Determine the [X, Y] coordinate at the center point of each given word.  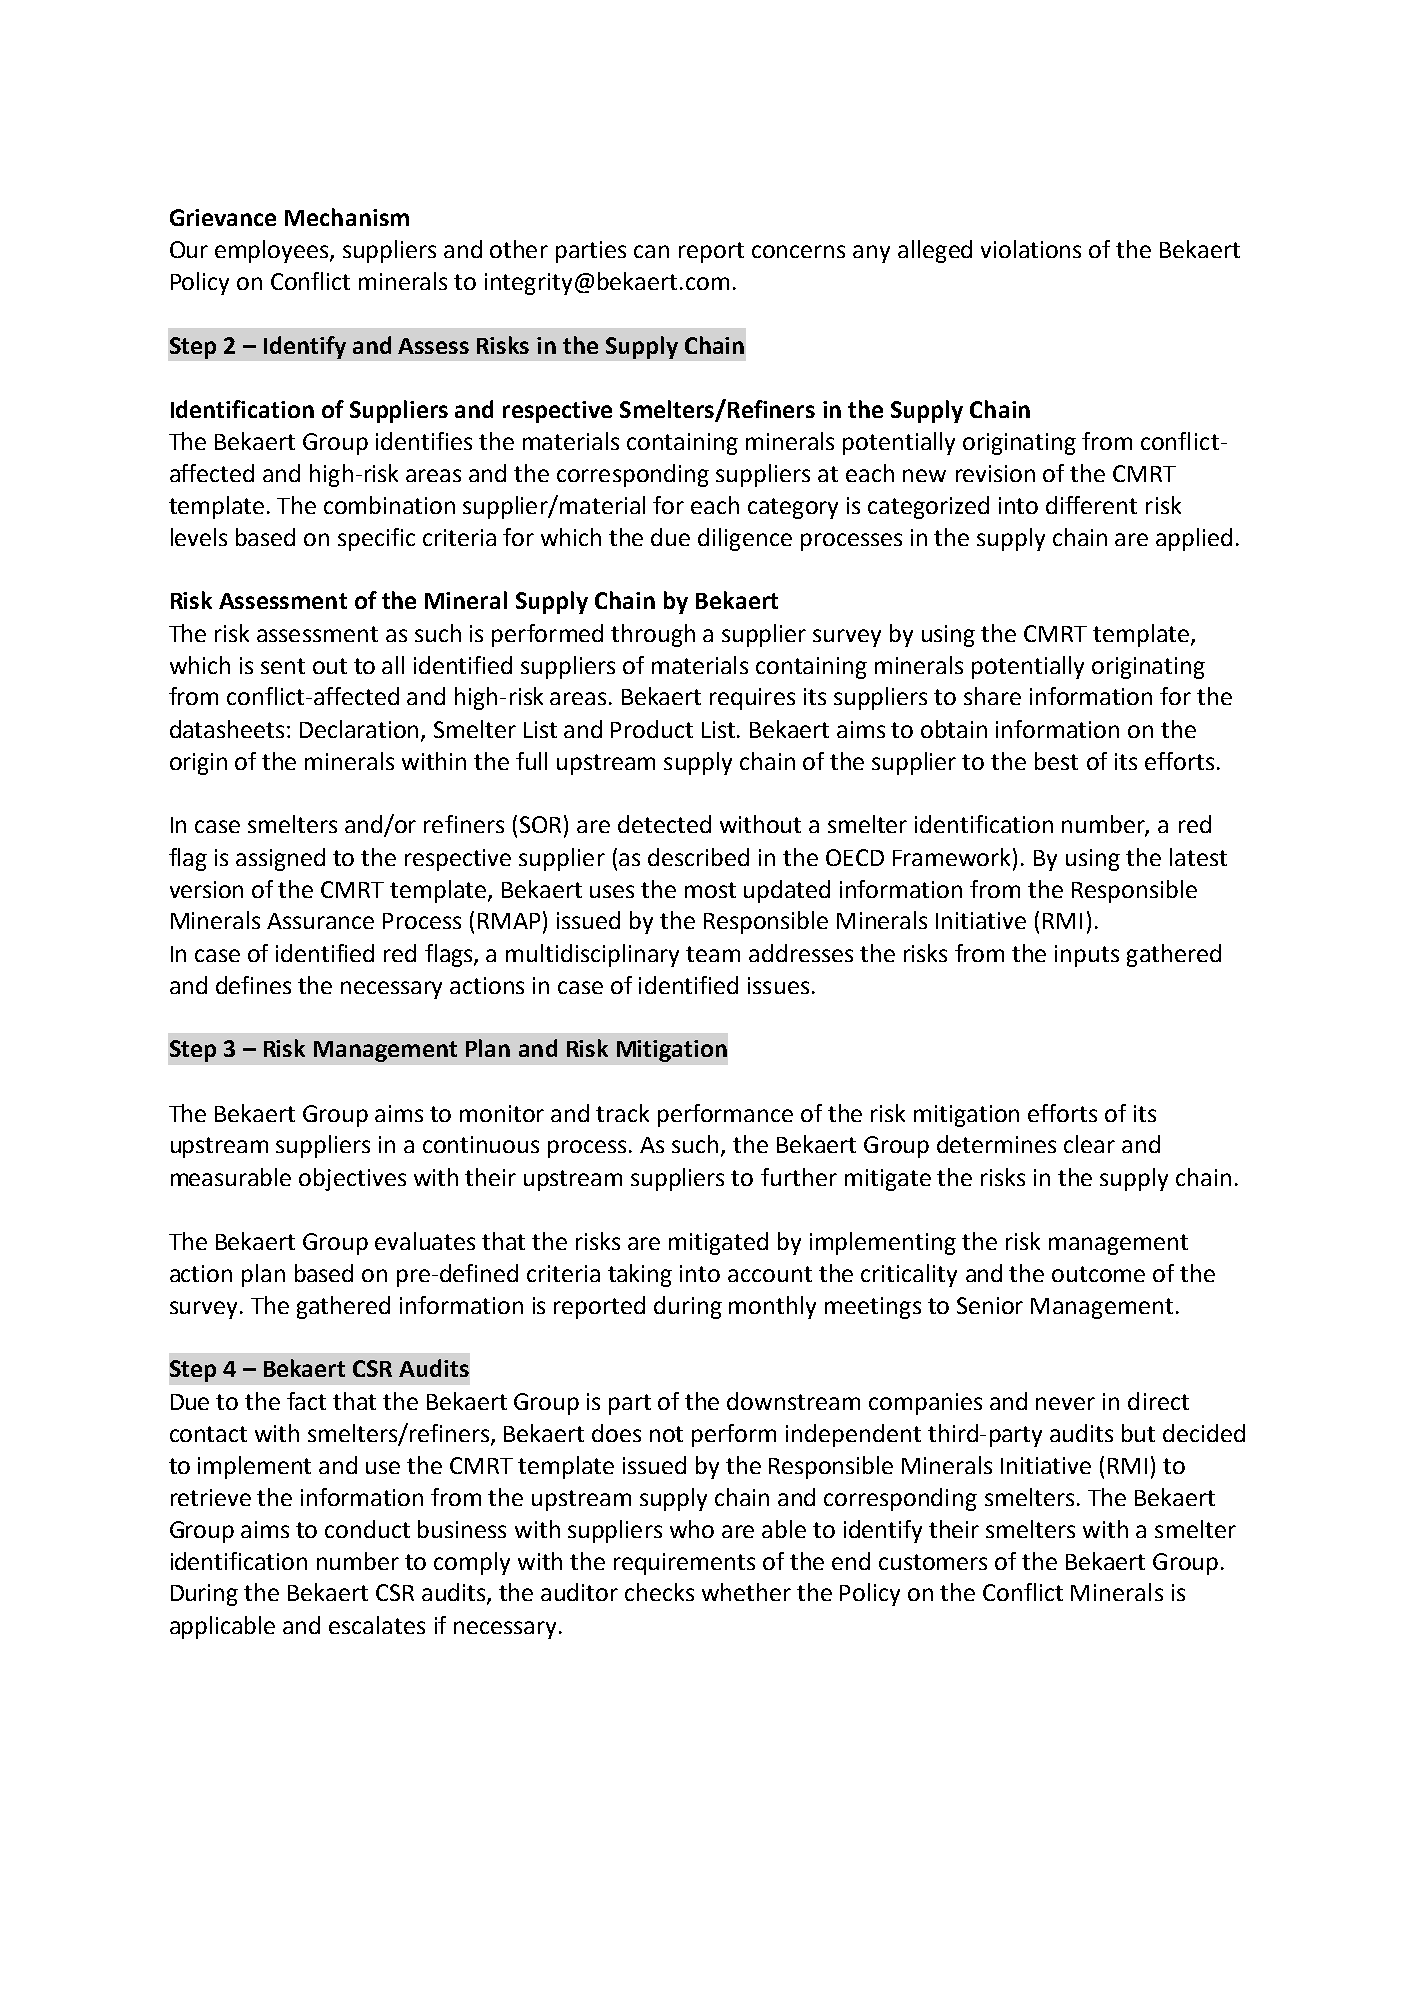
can [651, 251]
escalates [377, 1625]
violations [1031, 249]
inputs [1087, 956]
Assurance [320, 921]
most [710, 890]
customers [933, 1562]
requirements [684, 1564]
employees [273, 251]
